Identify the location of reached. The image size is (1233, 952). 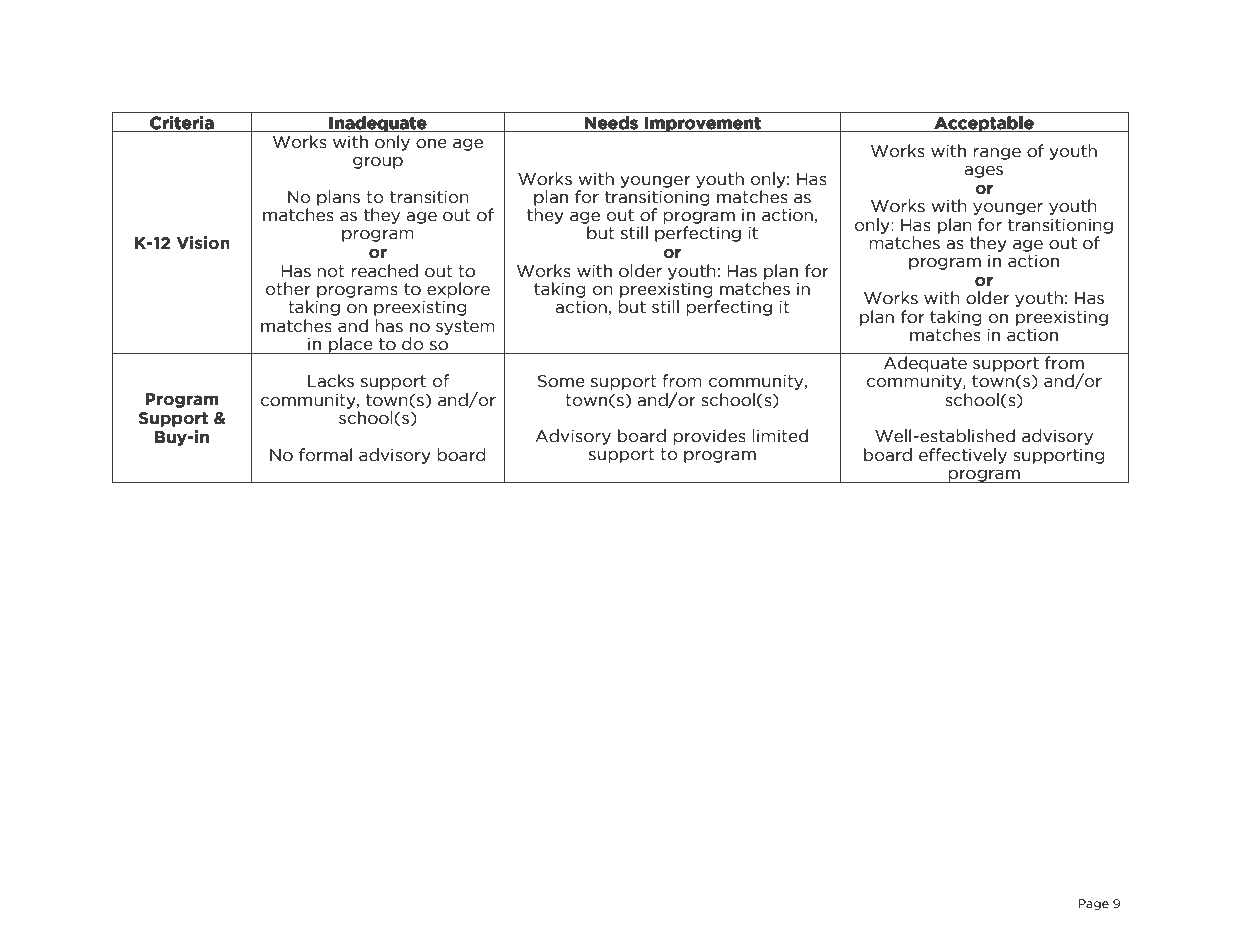
(384, 271).
